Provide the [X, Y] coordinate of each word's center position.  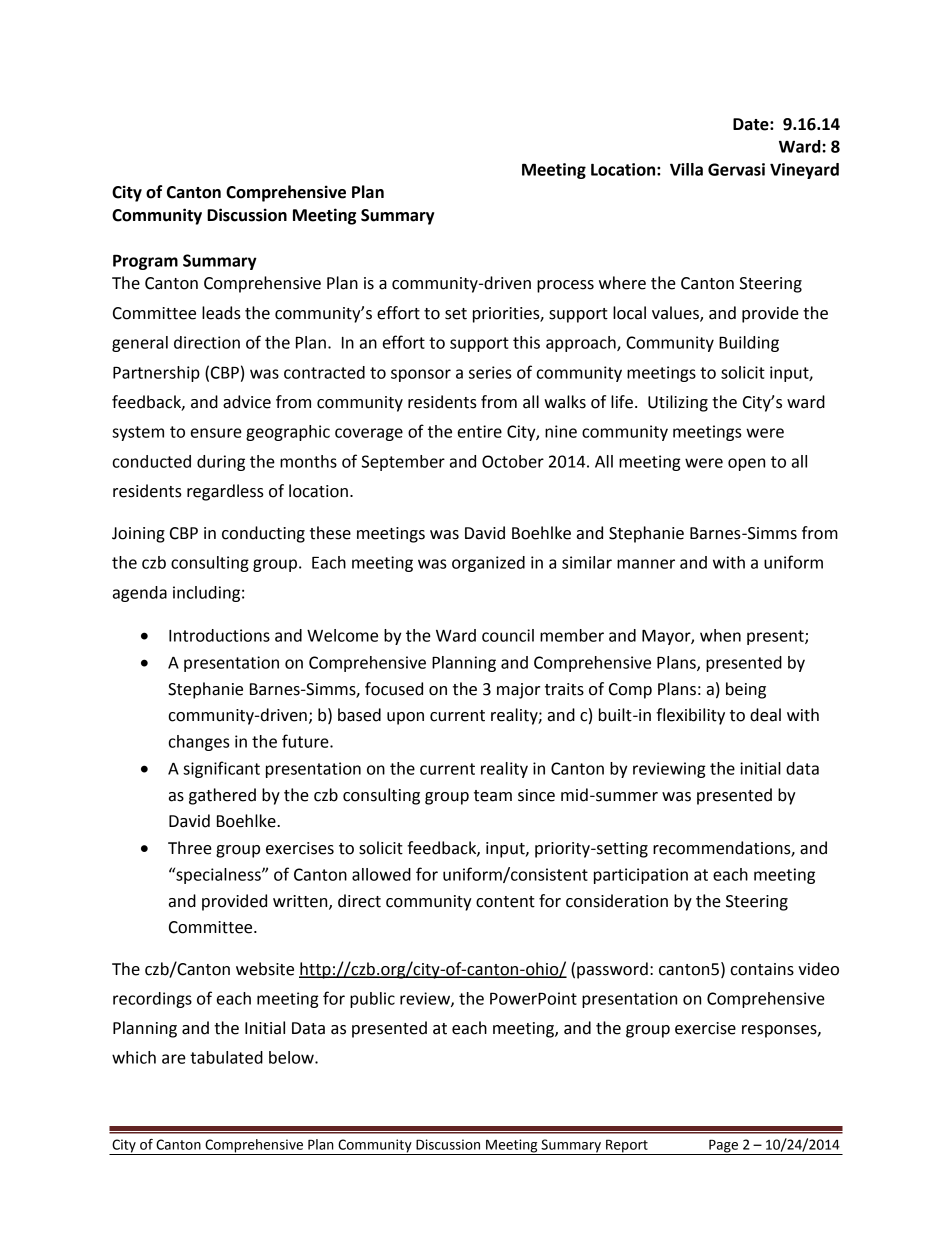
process [565, 286]
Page [724, 1147]
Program [145, 262]
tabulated [226, 1057]
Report [627, 1147]
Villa [686, 169]
